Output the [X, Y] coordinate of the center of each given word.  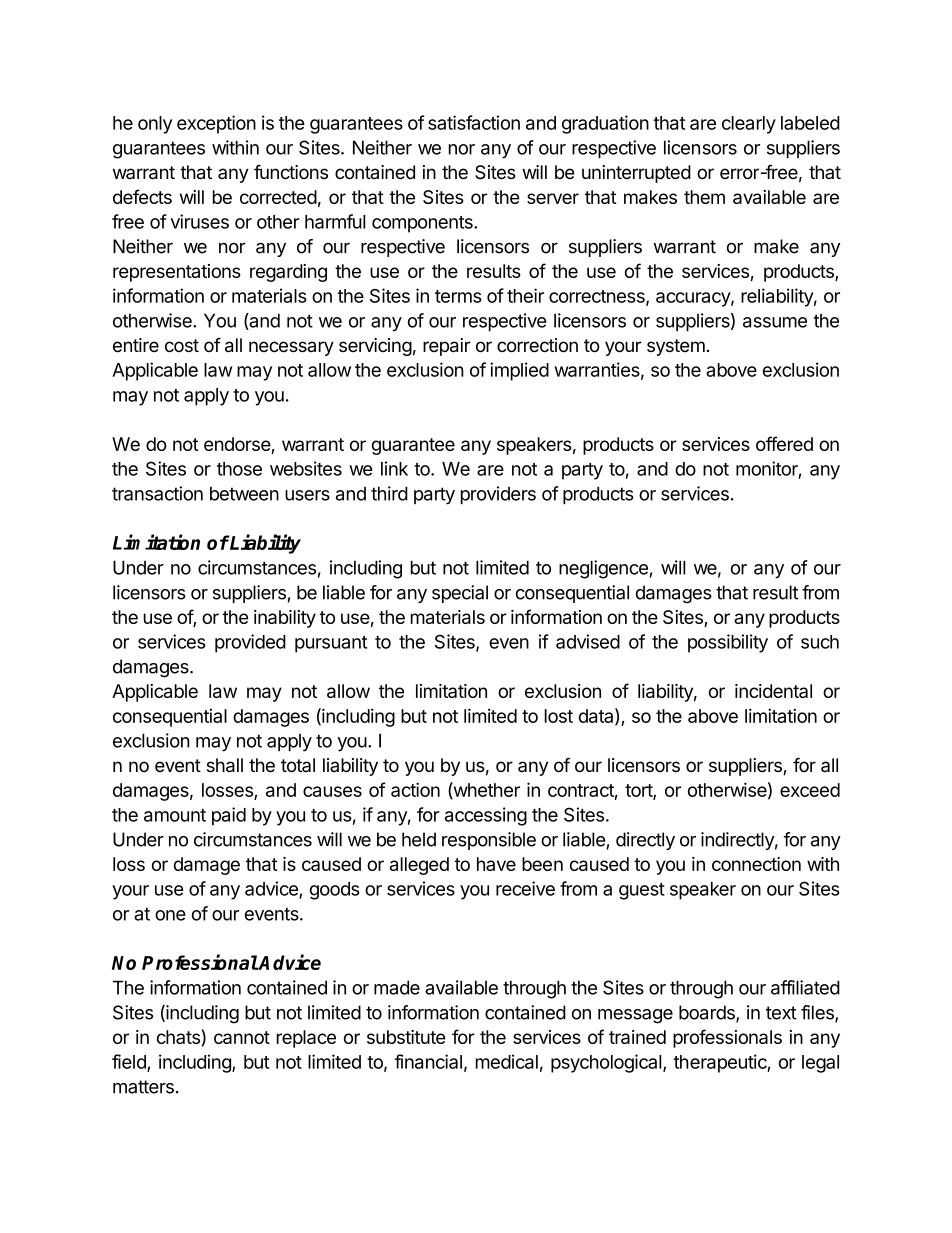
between [244, 493]
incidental [773, 691]
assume [775, 322]
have [496, 864]
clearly [749, 125]
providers [498, 495]
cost [182, 345]
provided [250, 643]
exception [216, 124]
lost [559, 716]
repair [447, 347]
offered [784, 443]
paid [229, 816]
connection [756, 864]
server [553, 198]
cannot [242, 1037]
